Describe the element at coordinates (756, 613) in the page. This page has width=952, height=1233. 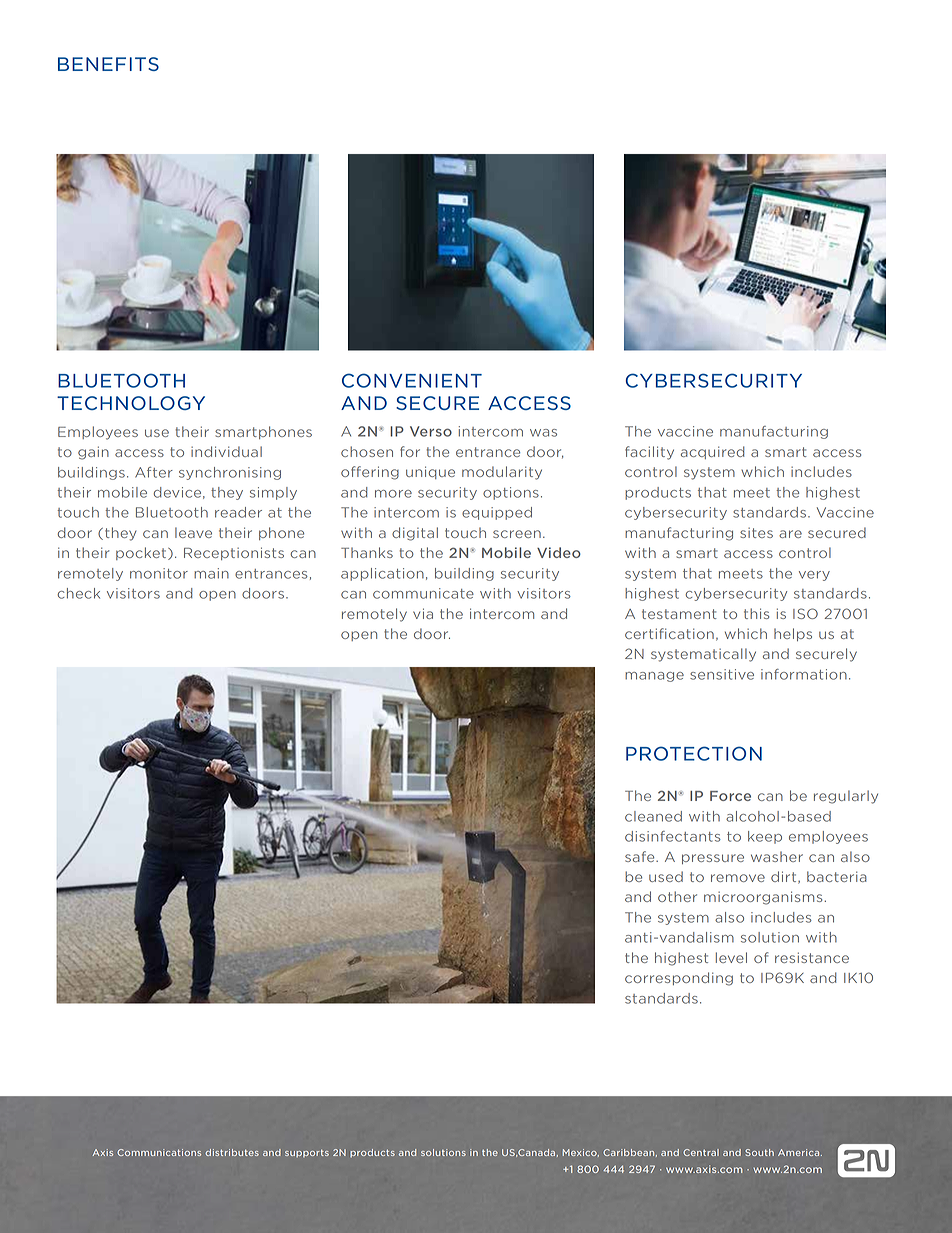
I see `this` at that location.
